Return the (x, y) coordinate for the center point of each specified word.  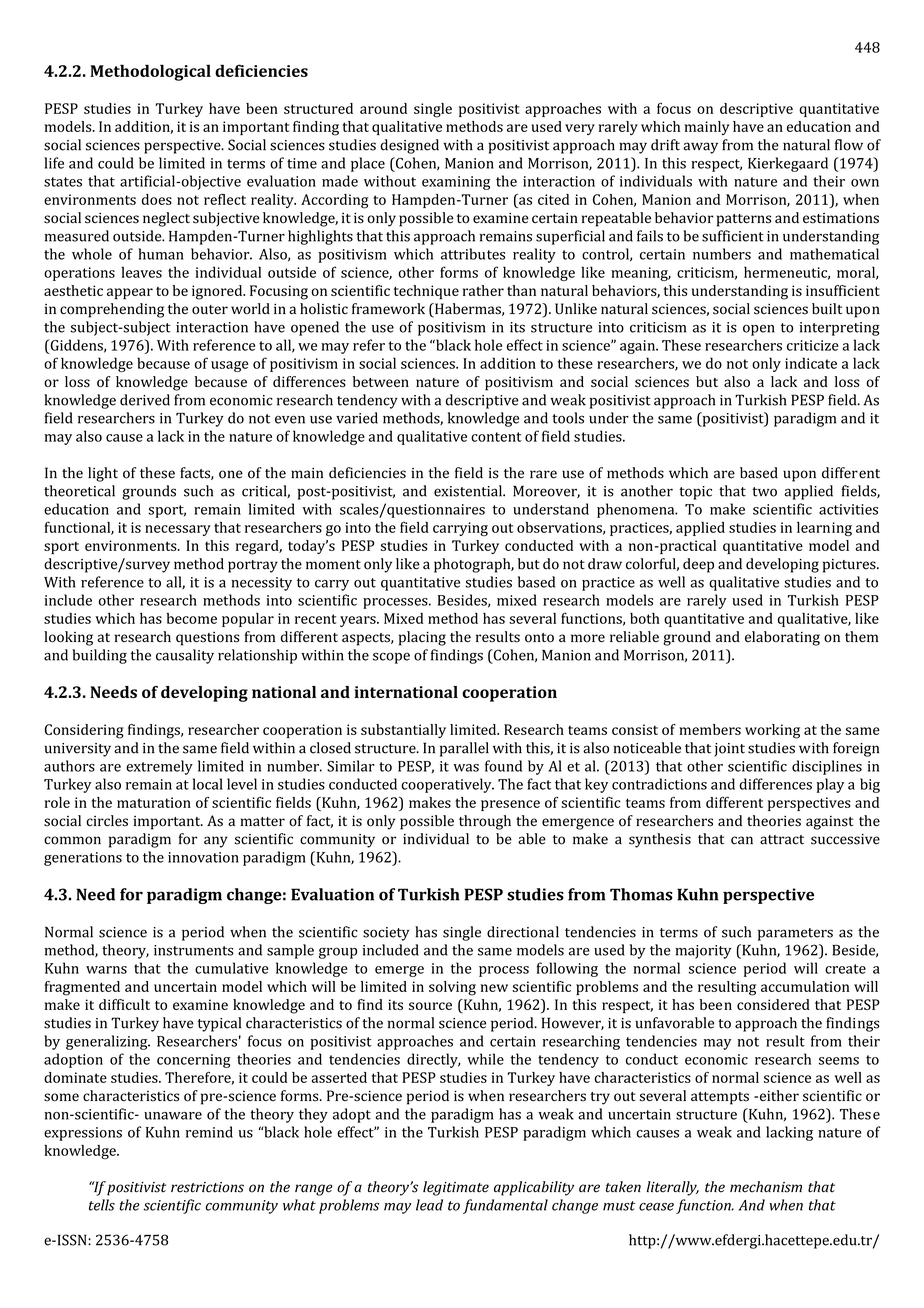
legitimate (456, 1188)
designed (409, 146)
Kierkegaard (788, 164)
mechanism (766, 1187)
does (157, 199)
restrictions (207, 1187)
